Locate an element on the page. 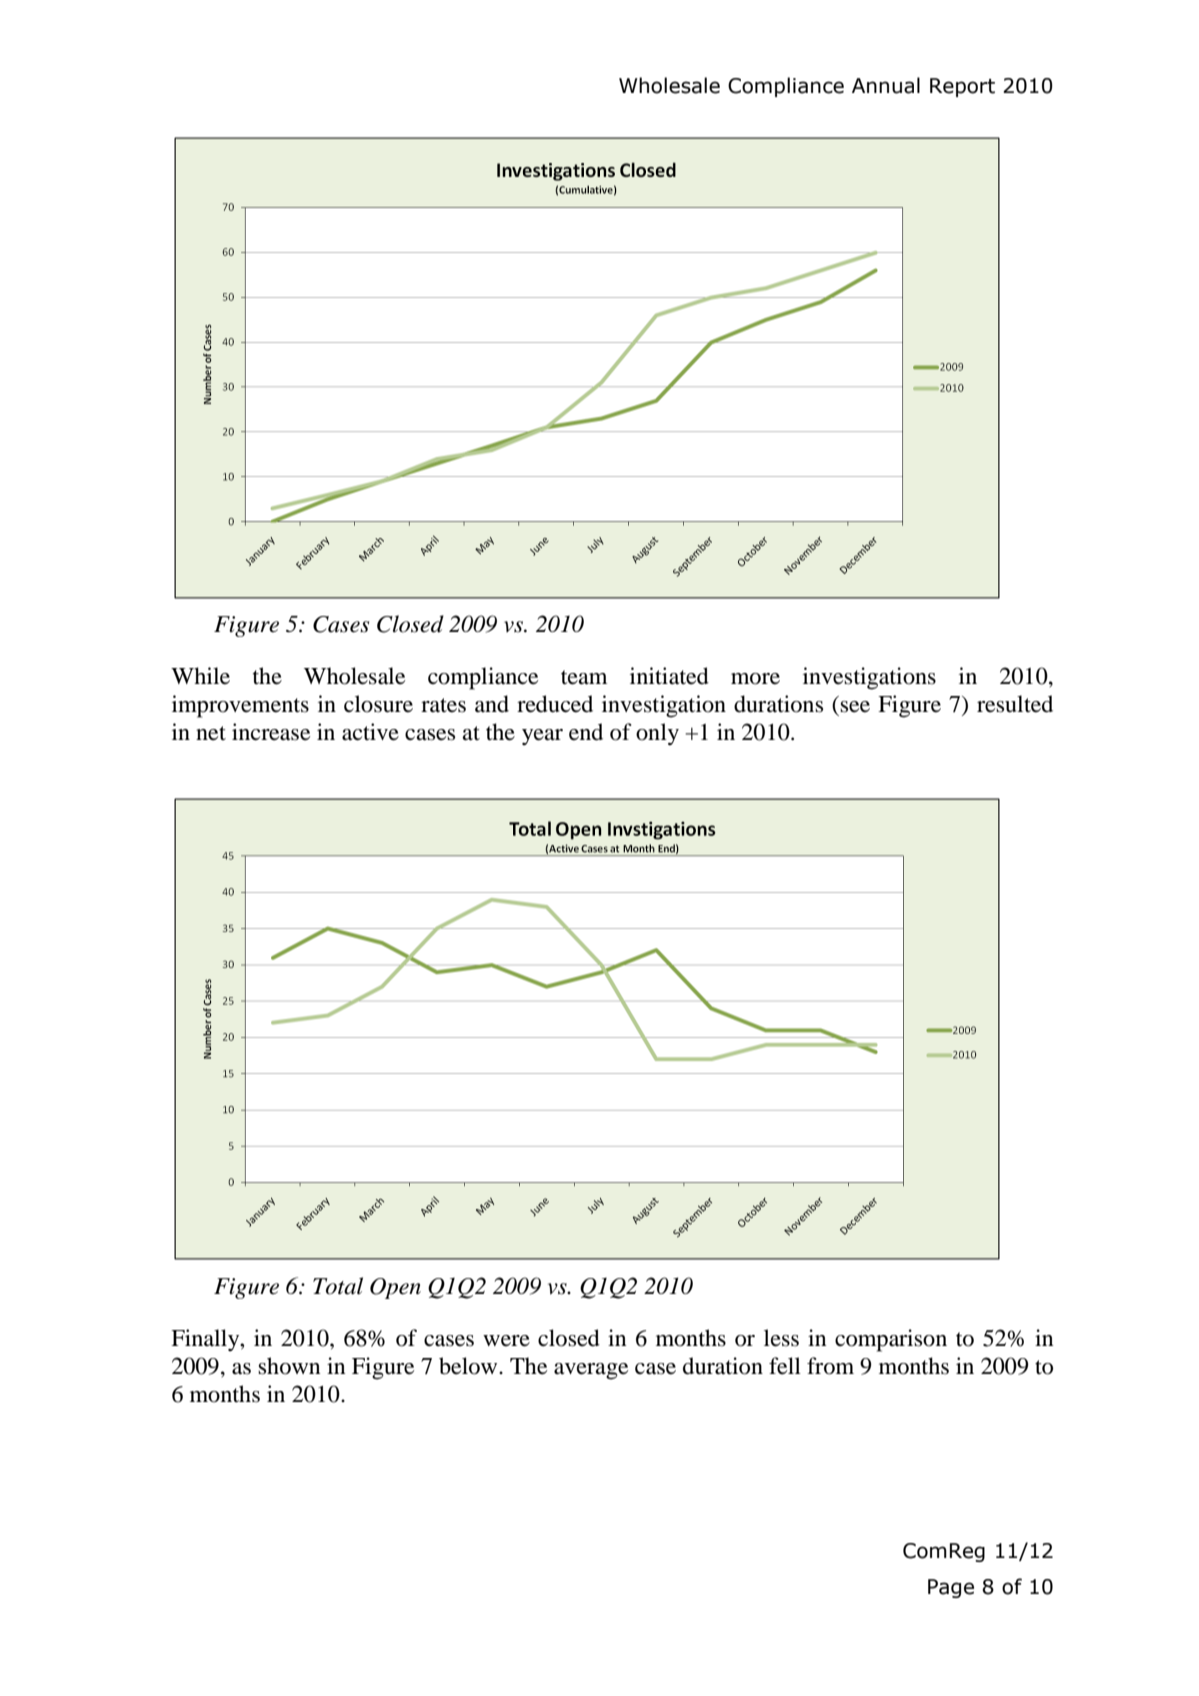  Report is located at coordinates (962, 87).
